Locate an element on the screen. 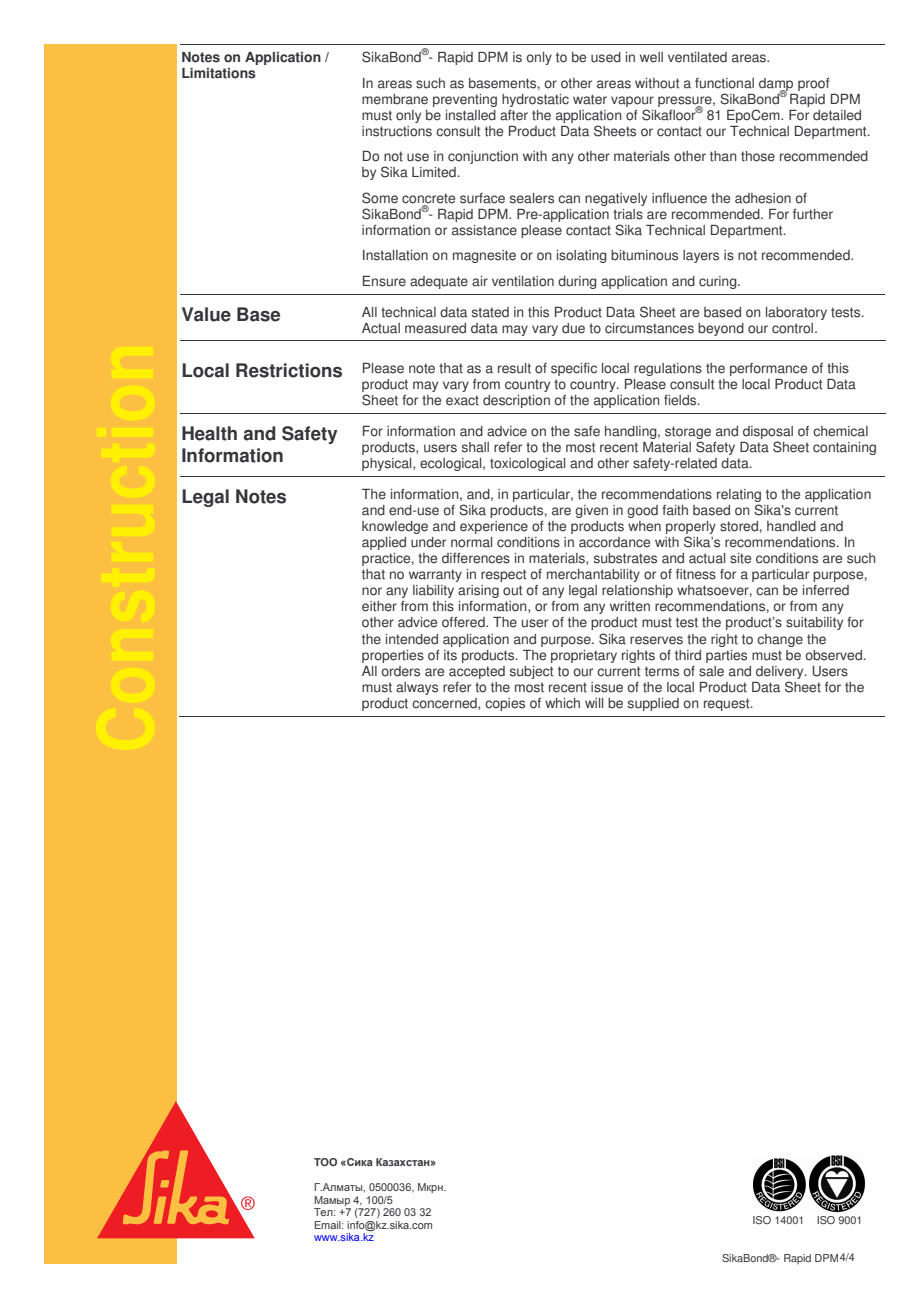 The height and width of the screenshot is (1308, 924). orders is located at coordinates (400, 671).
